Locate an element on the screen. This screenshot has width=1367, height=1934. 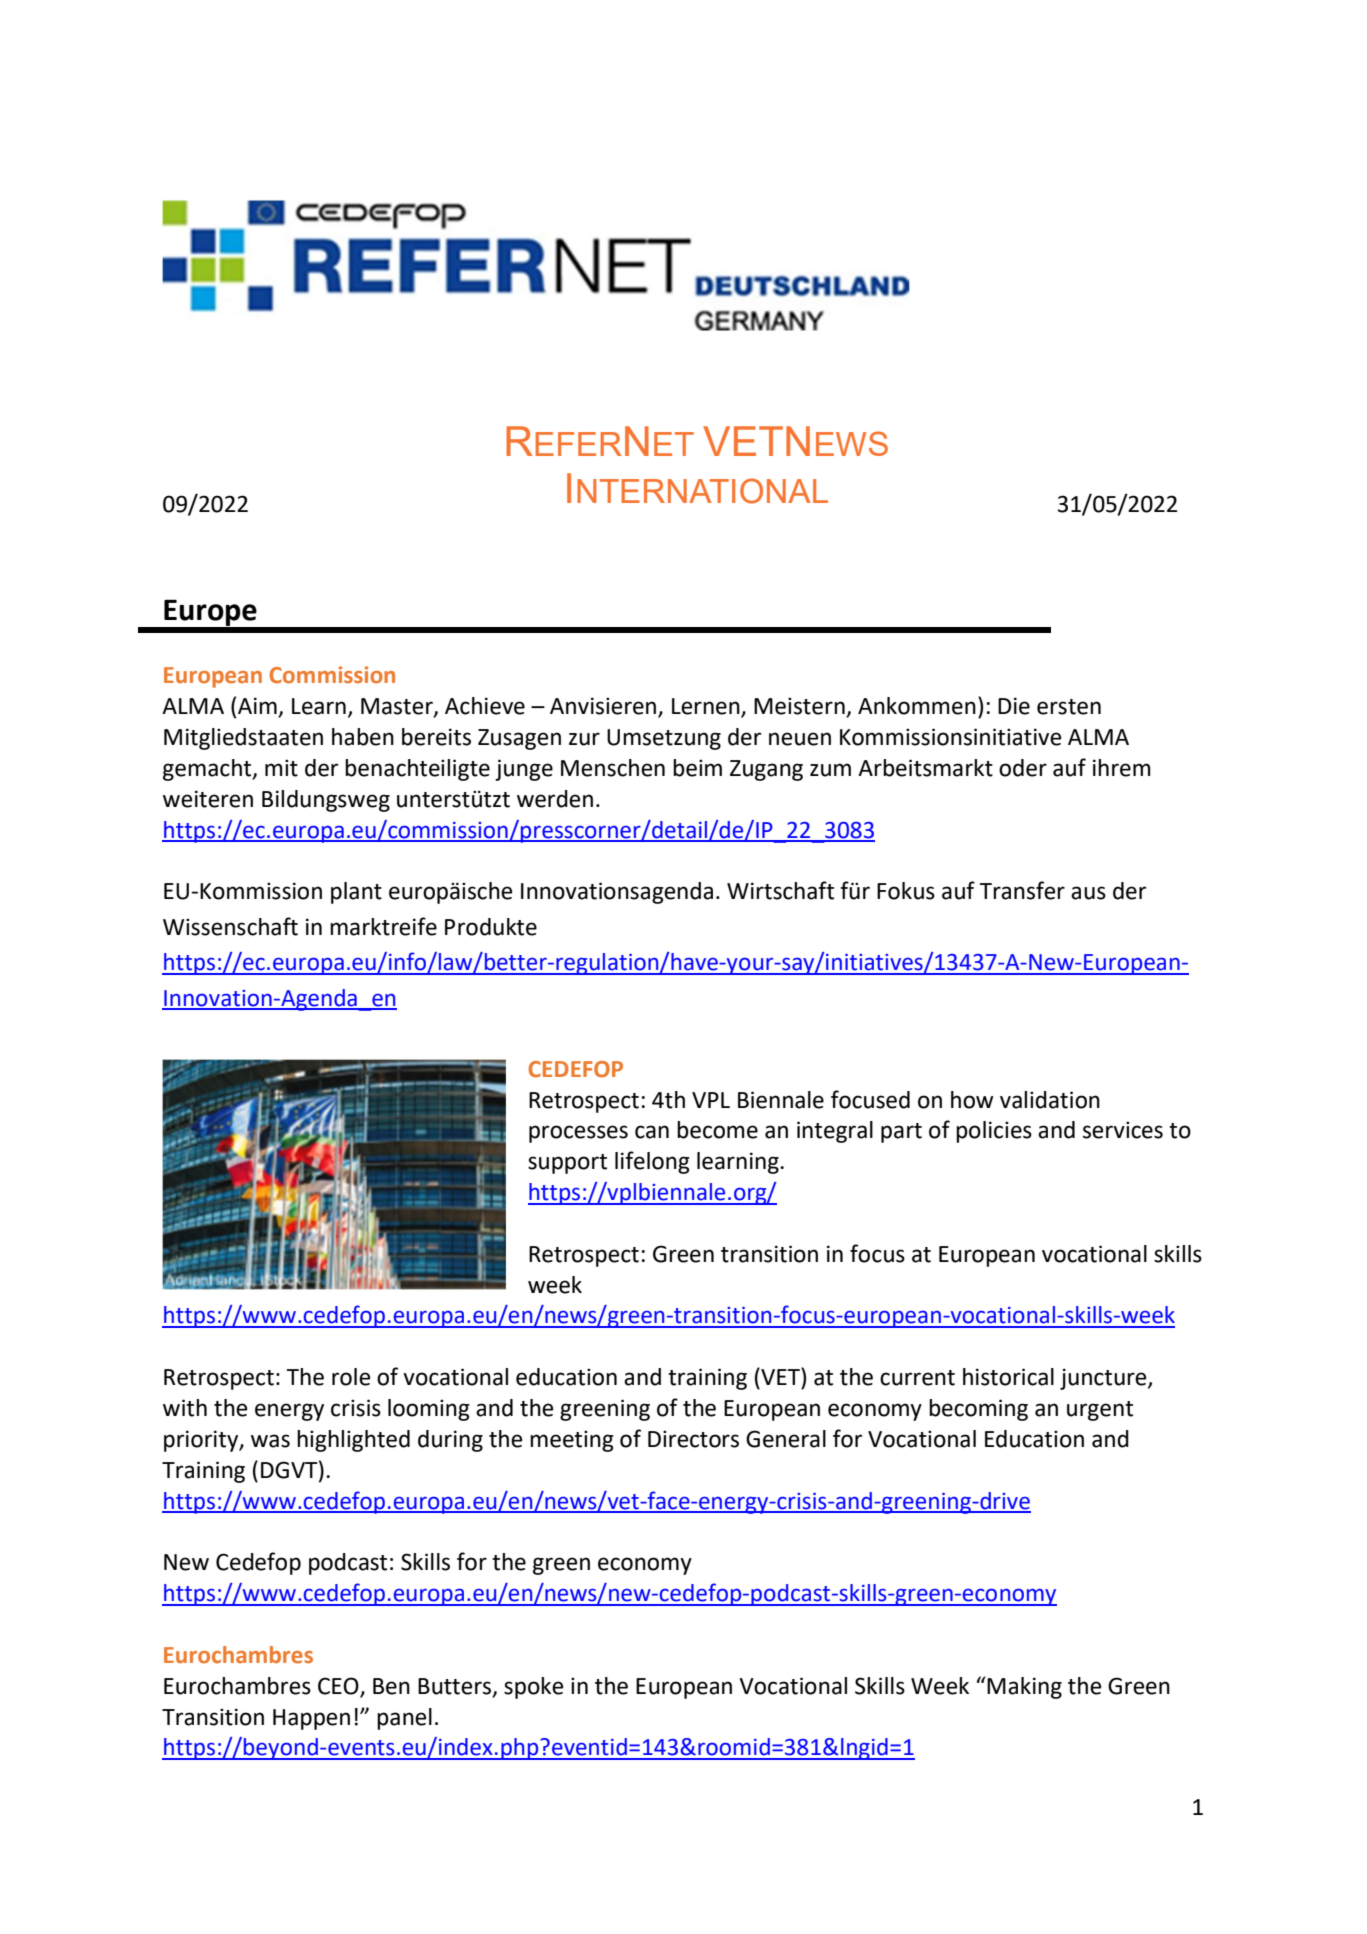
policies is located at coordinates (994, 1132).
